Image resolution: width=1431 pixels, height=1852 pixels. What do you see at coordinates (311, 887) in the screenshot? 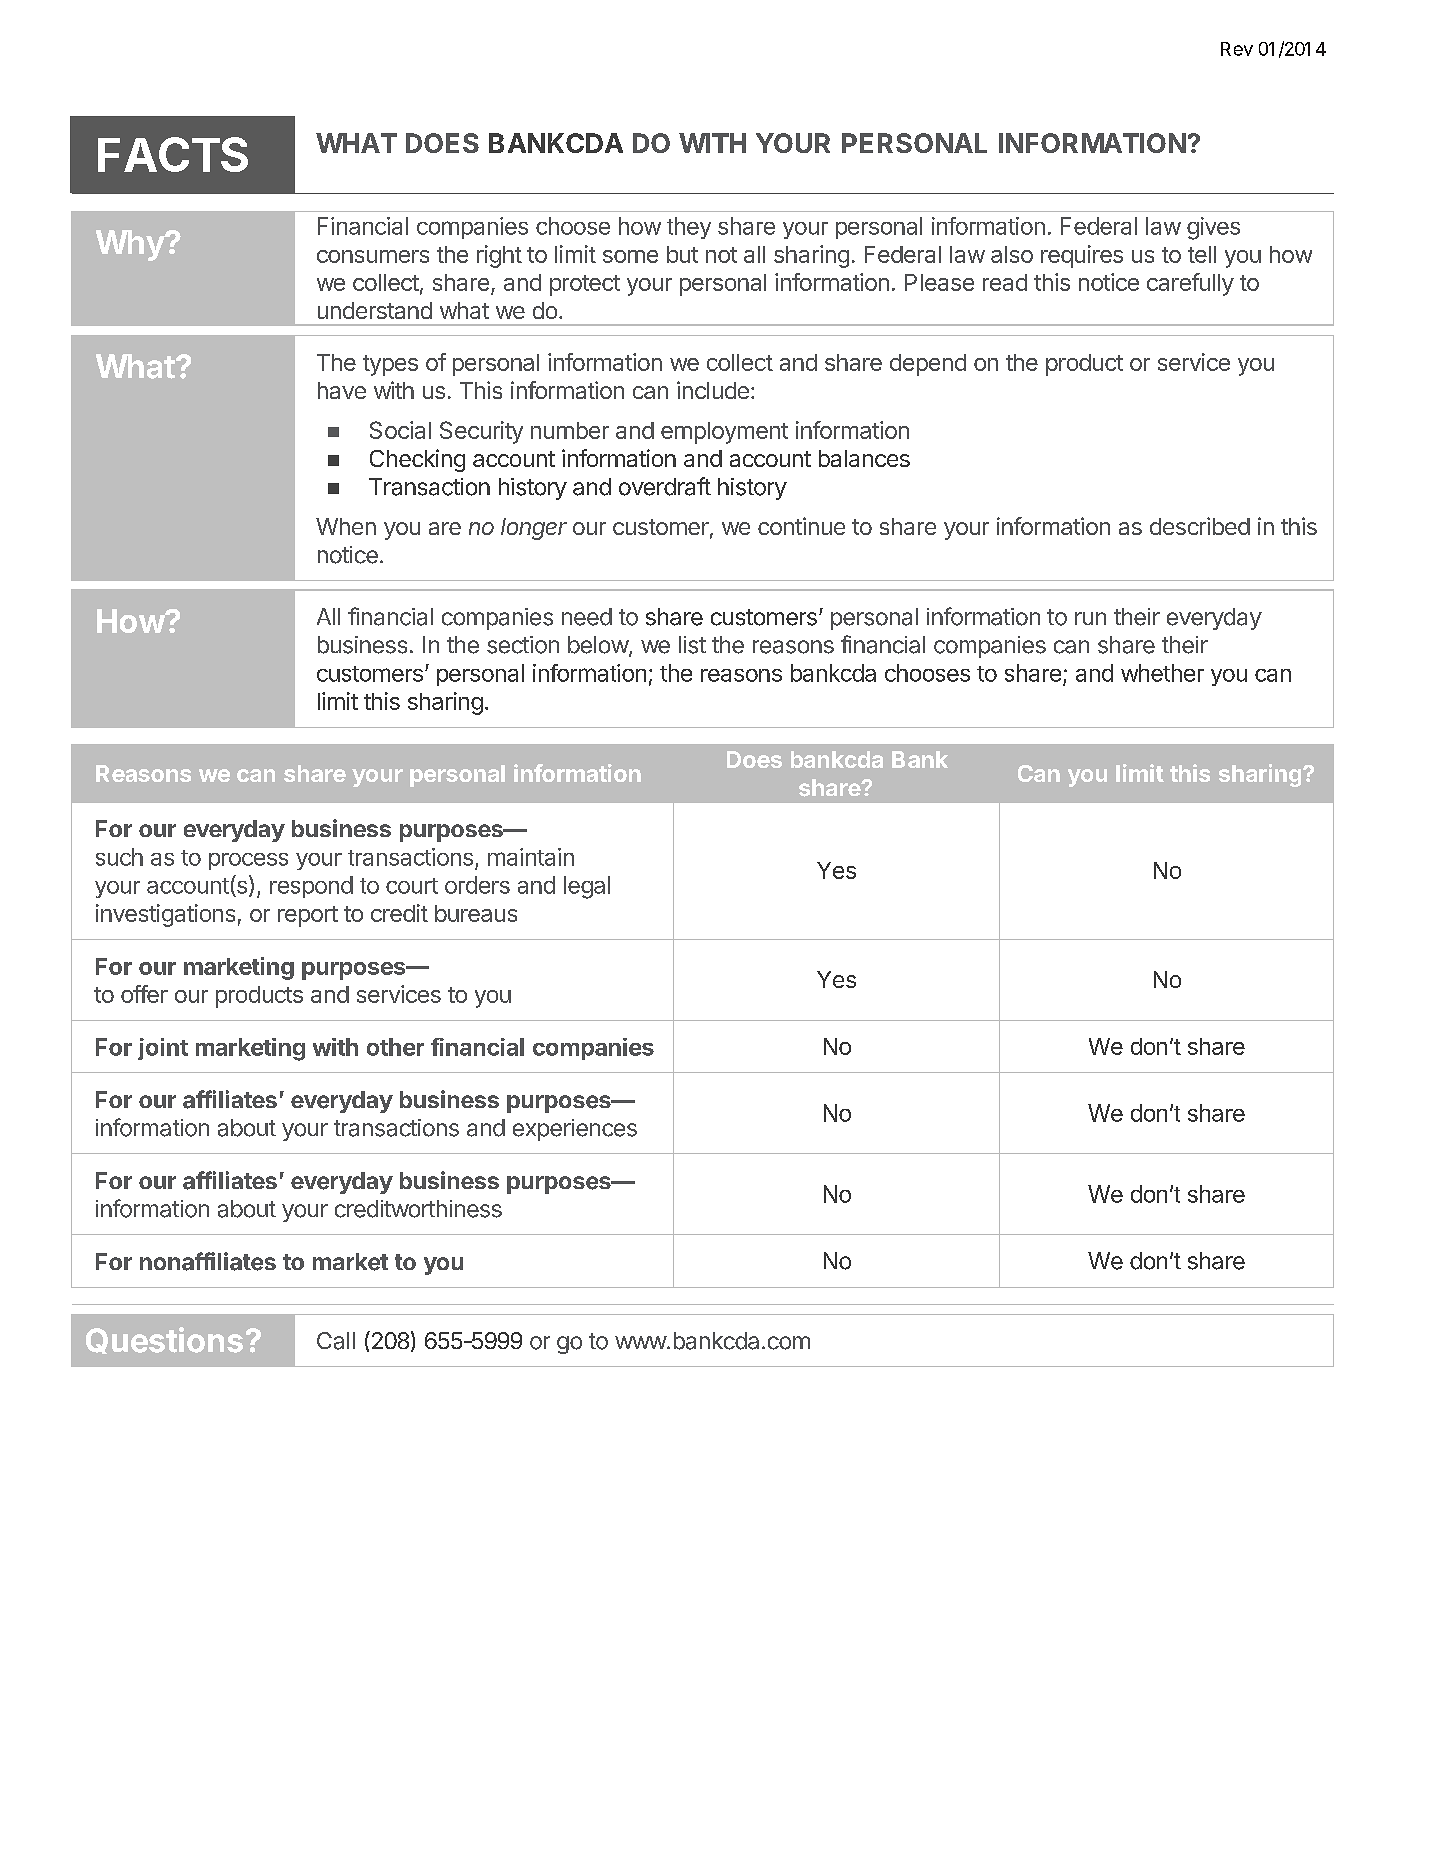
I see `respond` at bounding box center [311, 887].
